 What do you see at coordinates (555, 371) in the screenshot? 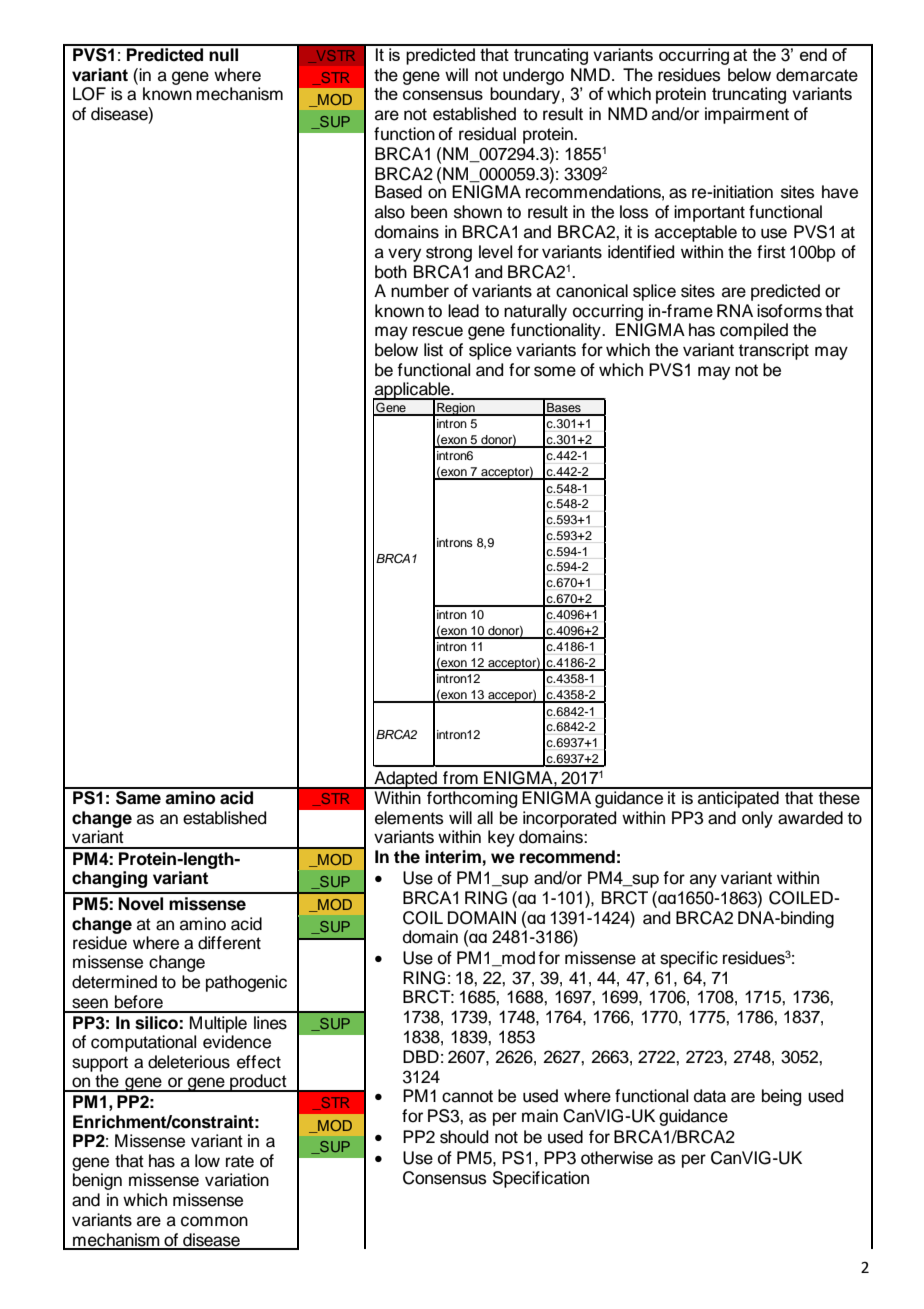
I see `some` at bounding box center [555, 371].
